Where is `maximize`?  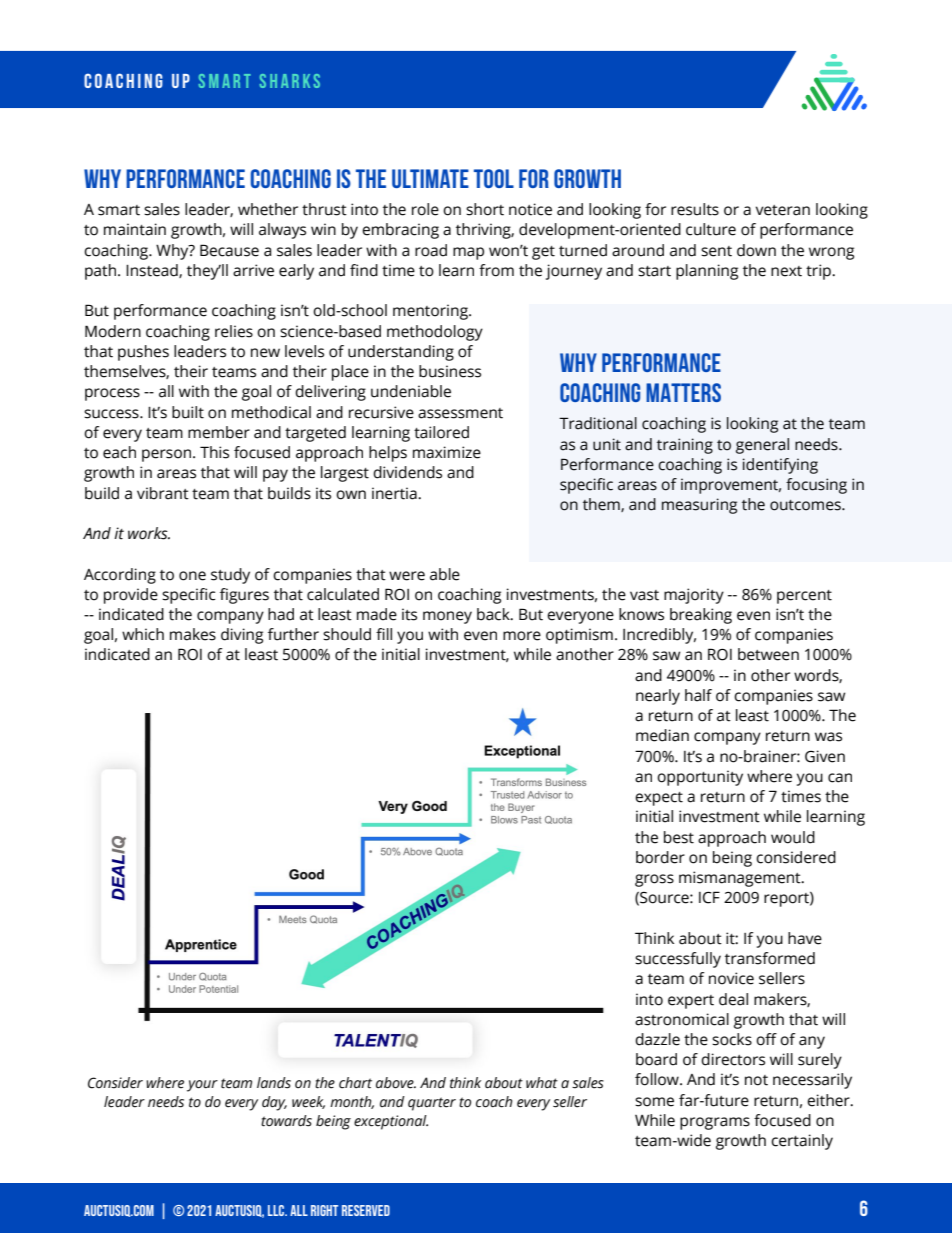 maximize is located at coordinates (447, 452).
